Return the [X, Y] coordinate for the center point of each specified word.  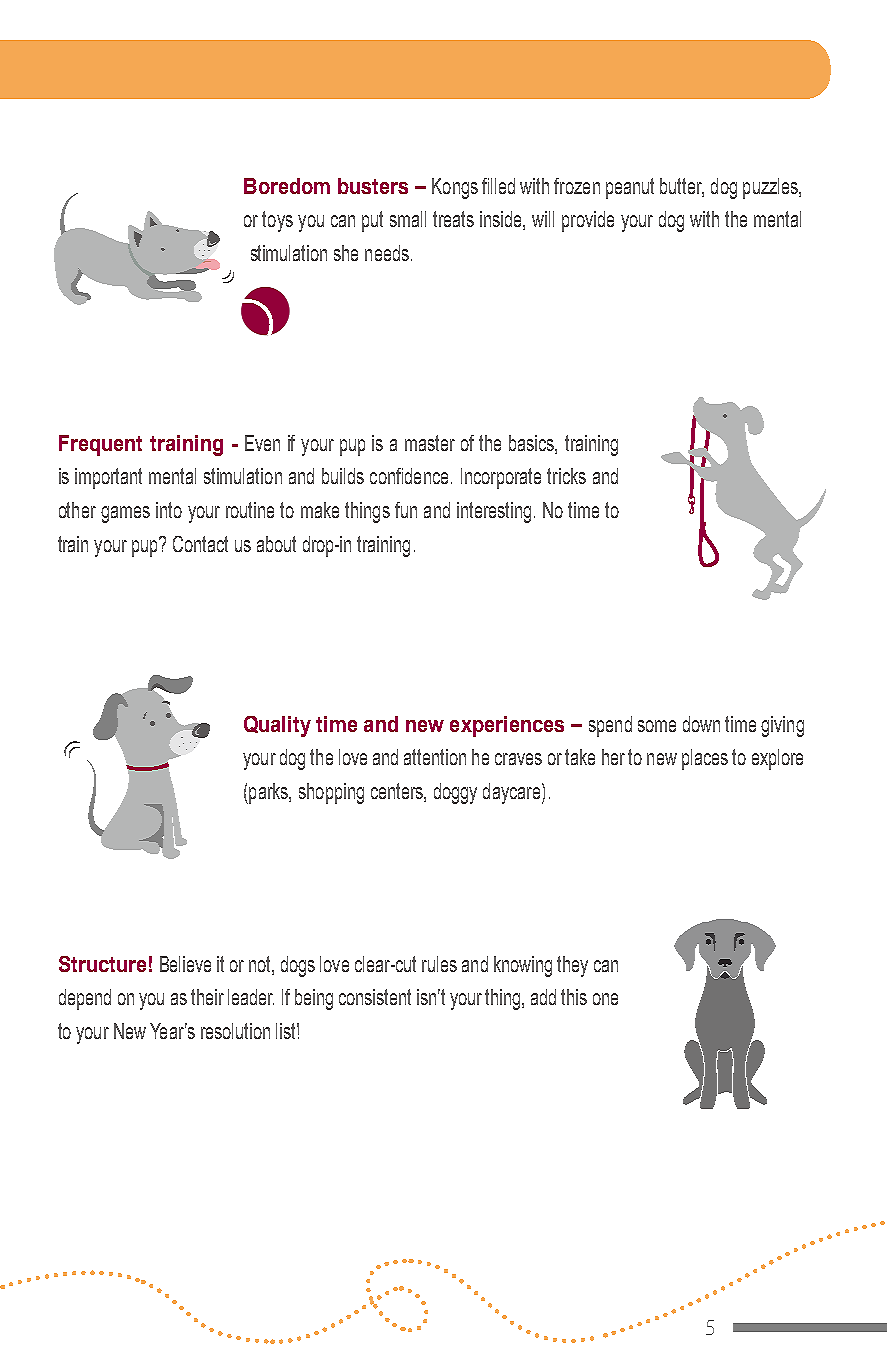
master [430, 443]
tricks [566, 476]
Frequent [100, 445]
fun [406, 510]
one [605, 999]
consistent [375, 997]
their [207, 997]
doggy [455, 793]
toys [277, 221]
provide [588, 221]
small [408, 219]
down [701, 724]
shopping [331, 793]
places [705, 759]
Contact [200, 544]
